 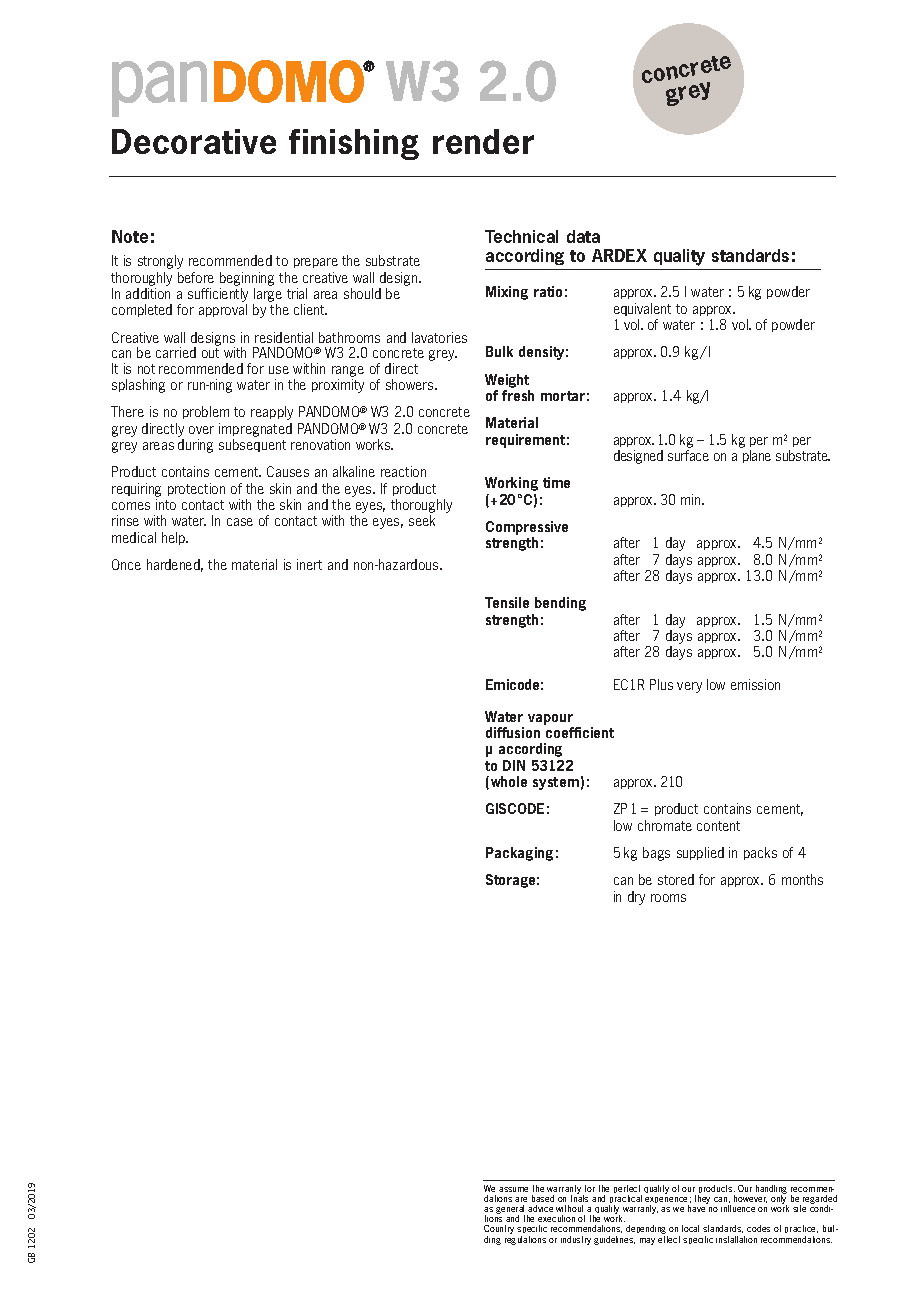 What do you see at coordinates (738, 1208) in the screenshot?
I see `influence` at bounding box center [738, 1208].
